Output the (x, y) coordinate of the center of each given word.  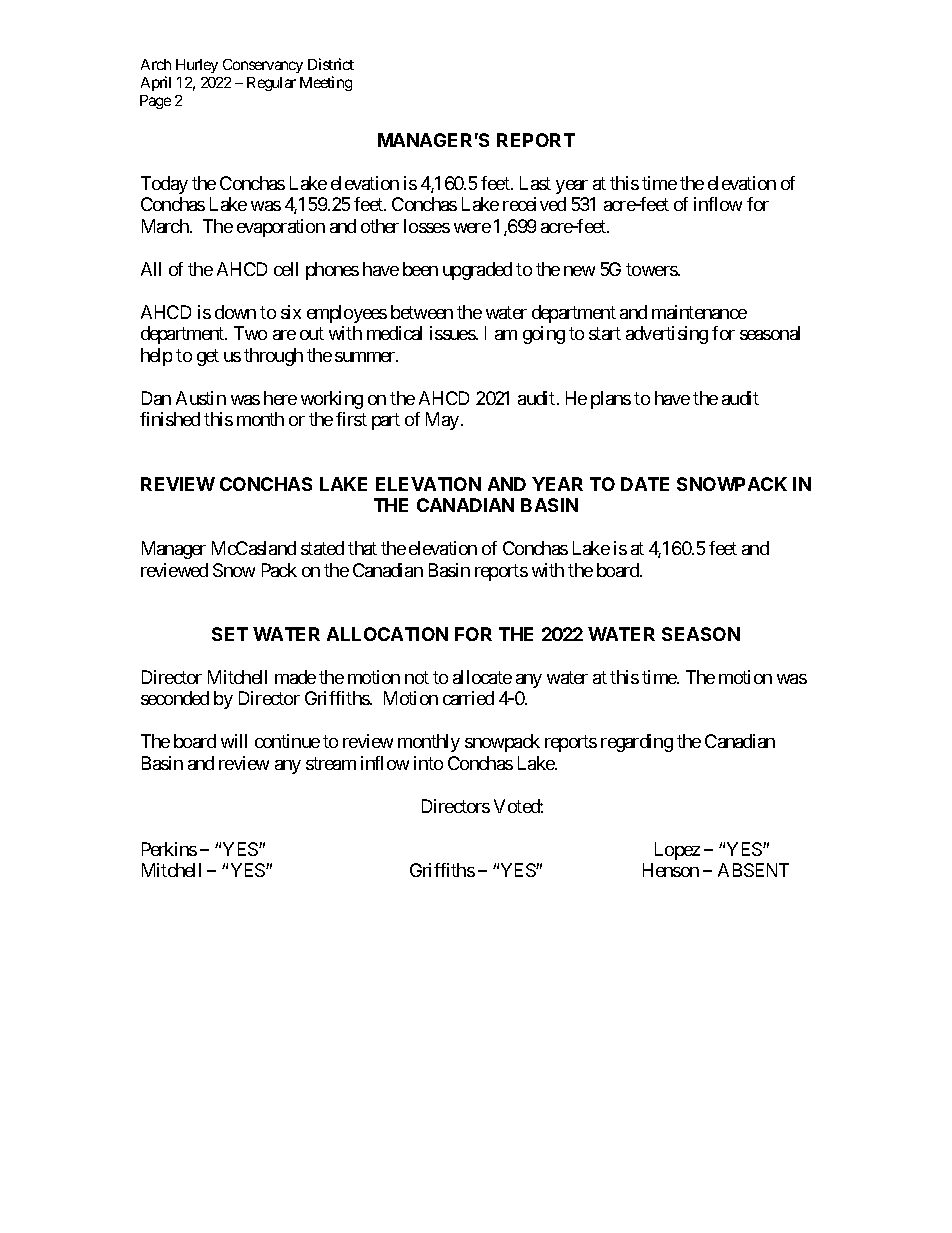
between (422, 312)
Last (535, 183)
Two (250, 333)
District (331, 64)
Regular (271, 84)
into (428, 763)
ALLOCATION (387, 634)
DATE (645, 484)
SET (230, 634)
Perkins (169, 849)
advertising (667, 335)
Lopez (677, 851)
